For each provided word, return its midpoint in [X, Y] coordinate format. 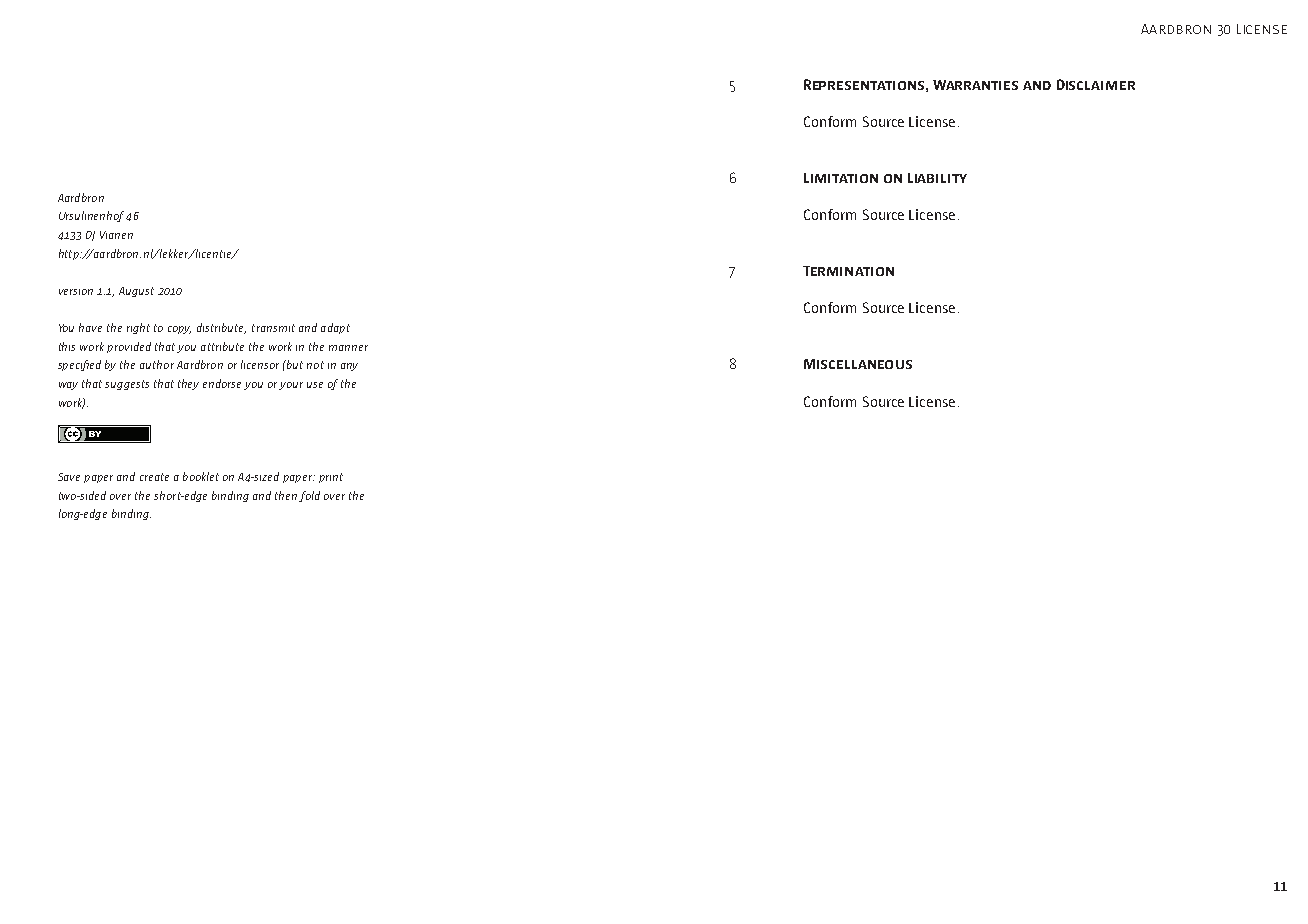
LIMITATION [841, 178]
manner [348, 348]
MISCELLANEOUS [858, 364]
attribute [222, 346]
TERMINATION [848, 271]
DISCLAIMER [1096, 84]
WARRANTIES [975, 85]
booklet [201, 476]
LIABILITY [937, 178]
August [136, 292]
